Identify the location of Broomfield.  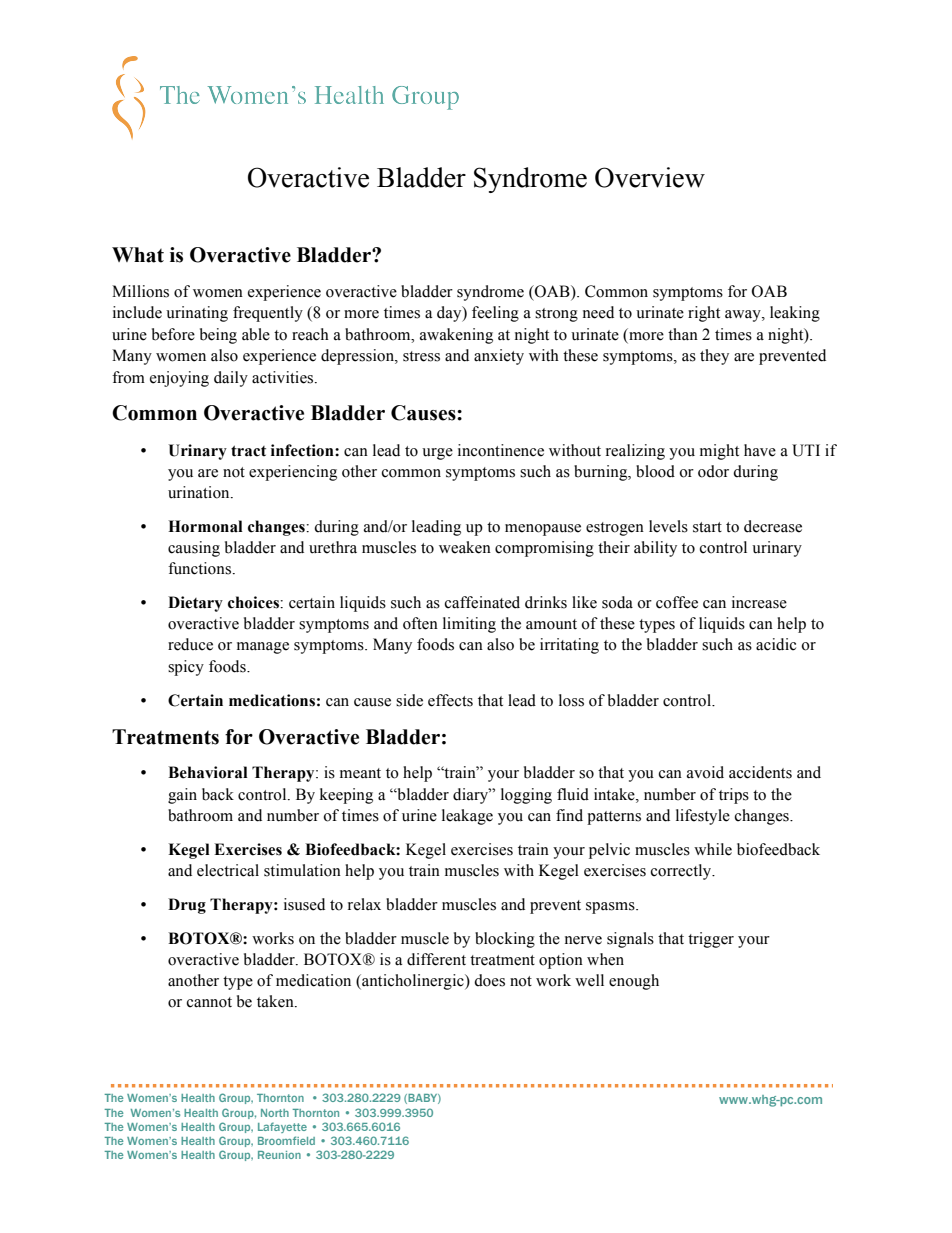
(286, 1140).
